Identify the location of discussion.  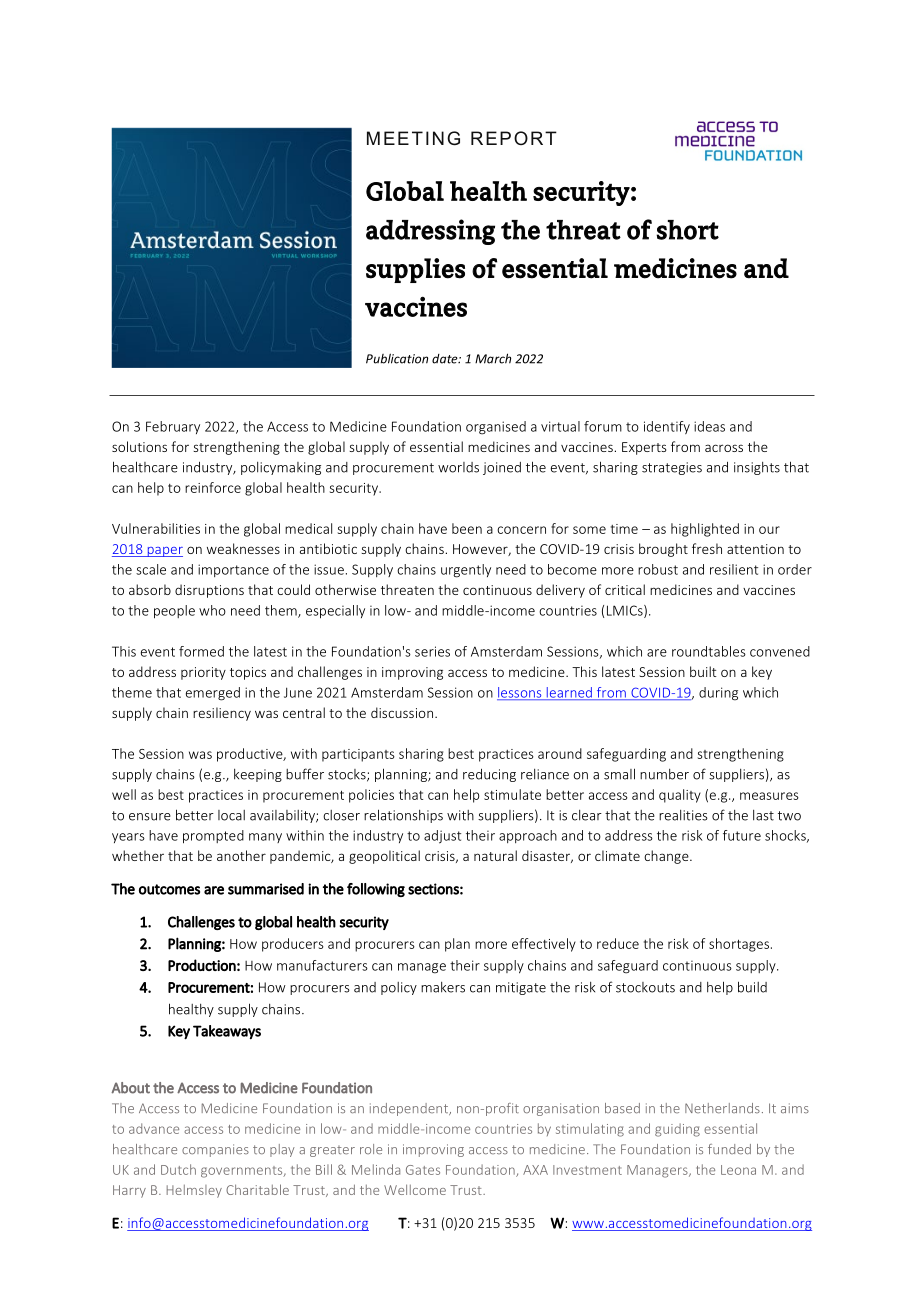
(402, 712).
